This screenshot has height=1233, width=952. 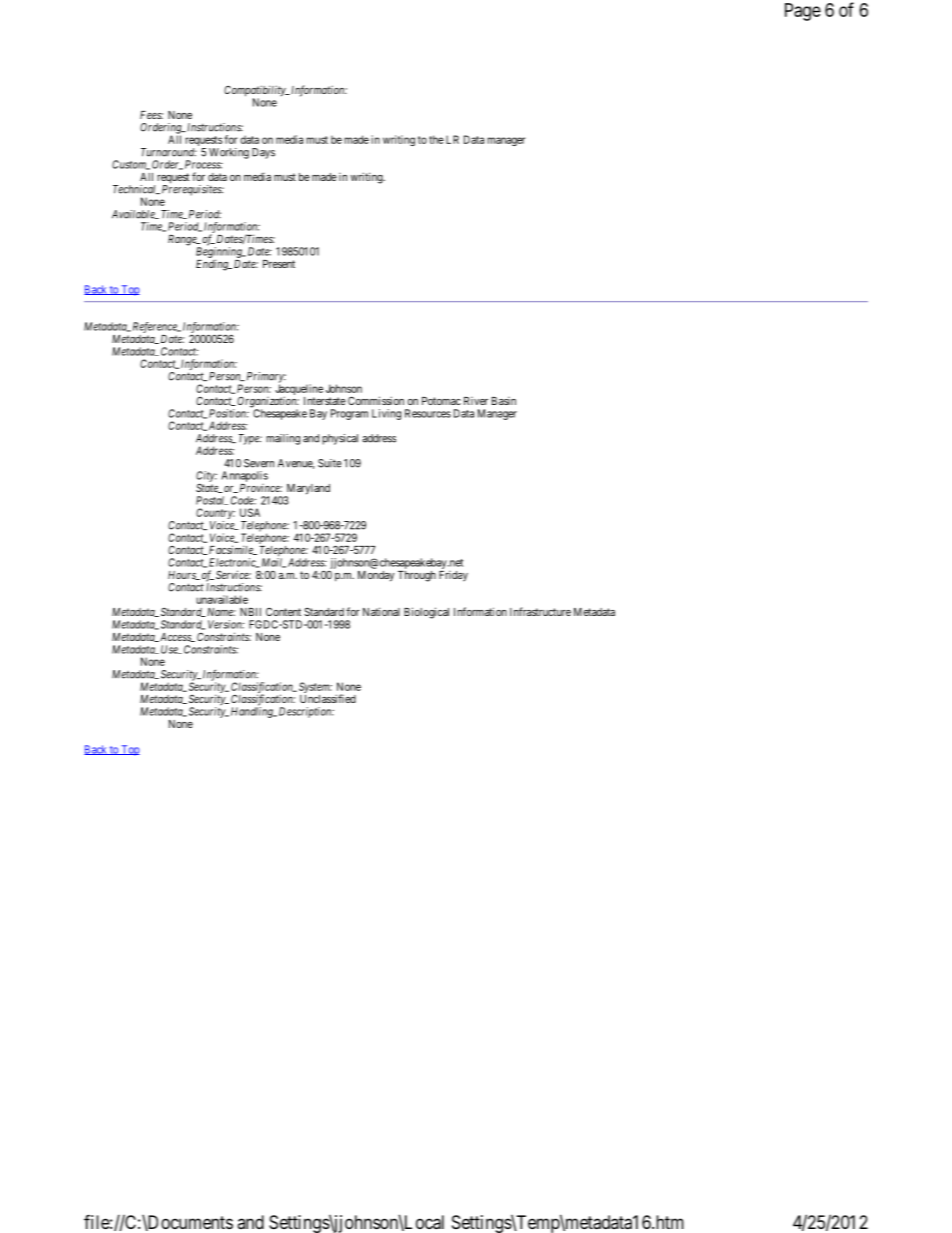 What do you see at coordinates (229, 153) in the screenshot?
I see `Working` at bounding box center [229, 153].
